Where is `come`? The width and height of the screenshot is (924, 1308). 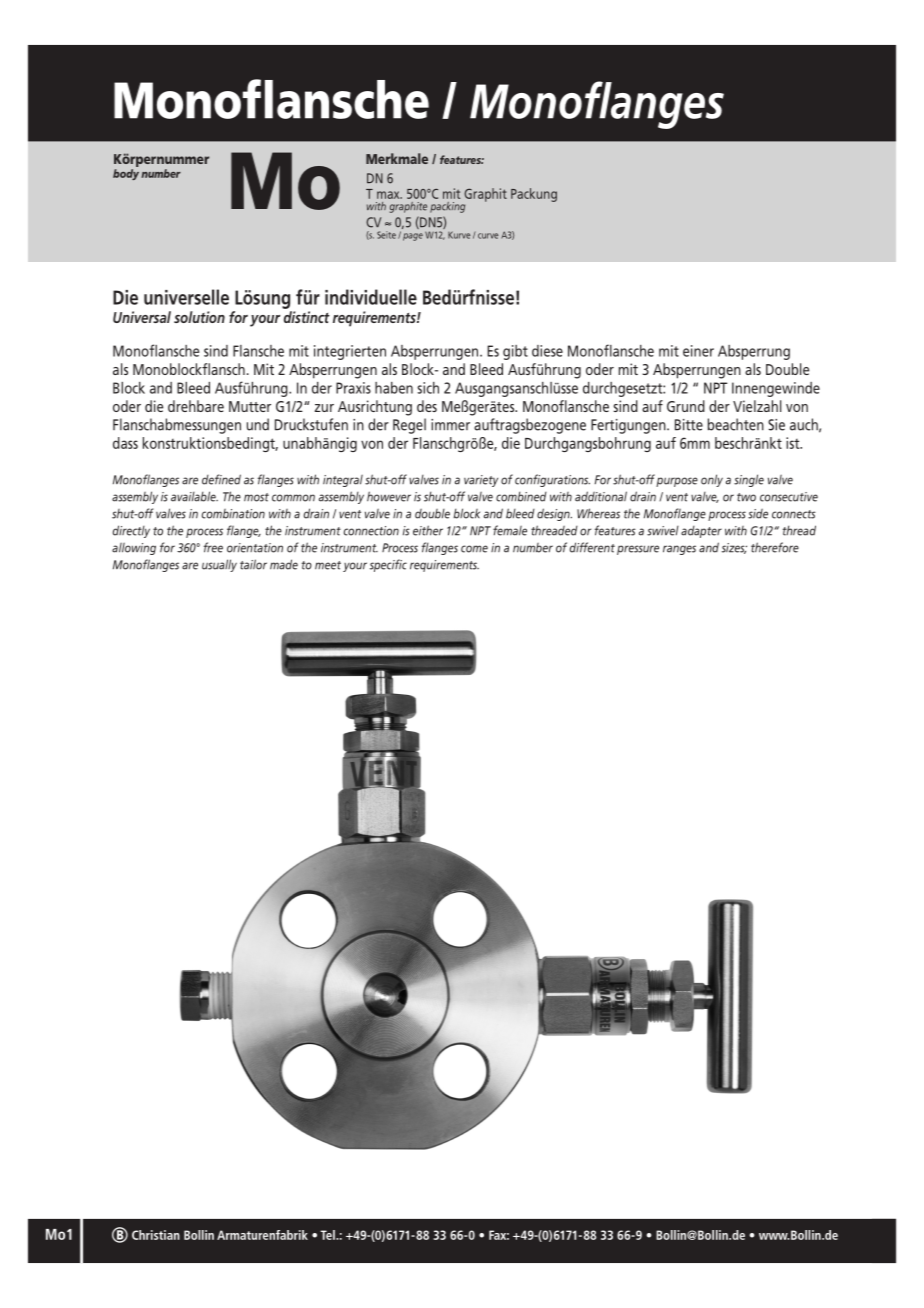 come is located at coordinates (474, 549).
